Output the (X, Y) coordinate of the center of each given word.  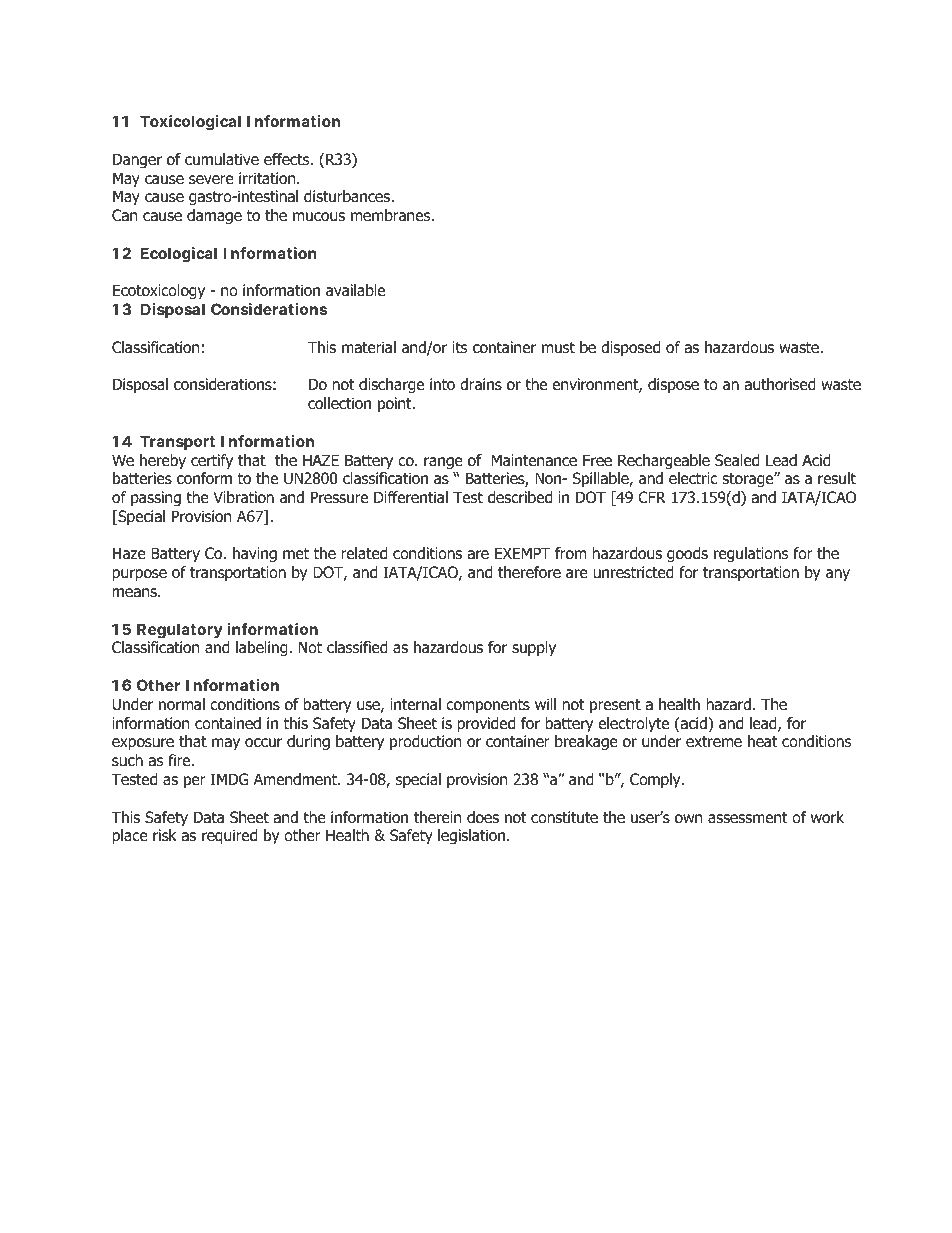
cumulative (222, 159)
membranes (392, 215)
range (443, 463)
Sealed (737, 460)
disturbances (348, 196)
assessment (747, 818)
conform (204, 478)
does (483, 817)
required (229, 836)
